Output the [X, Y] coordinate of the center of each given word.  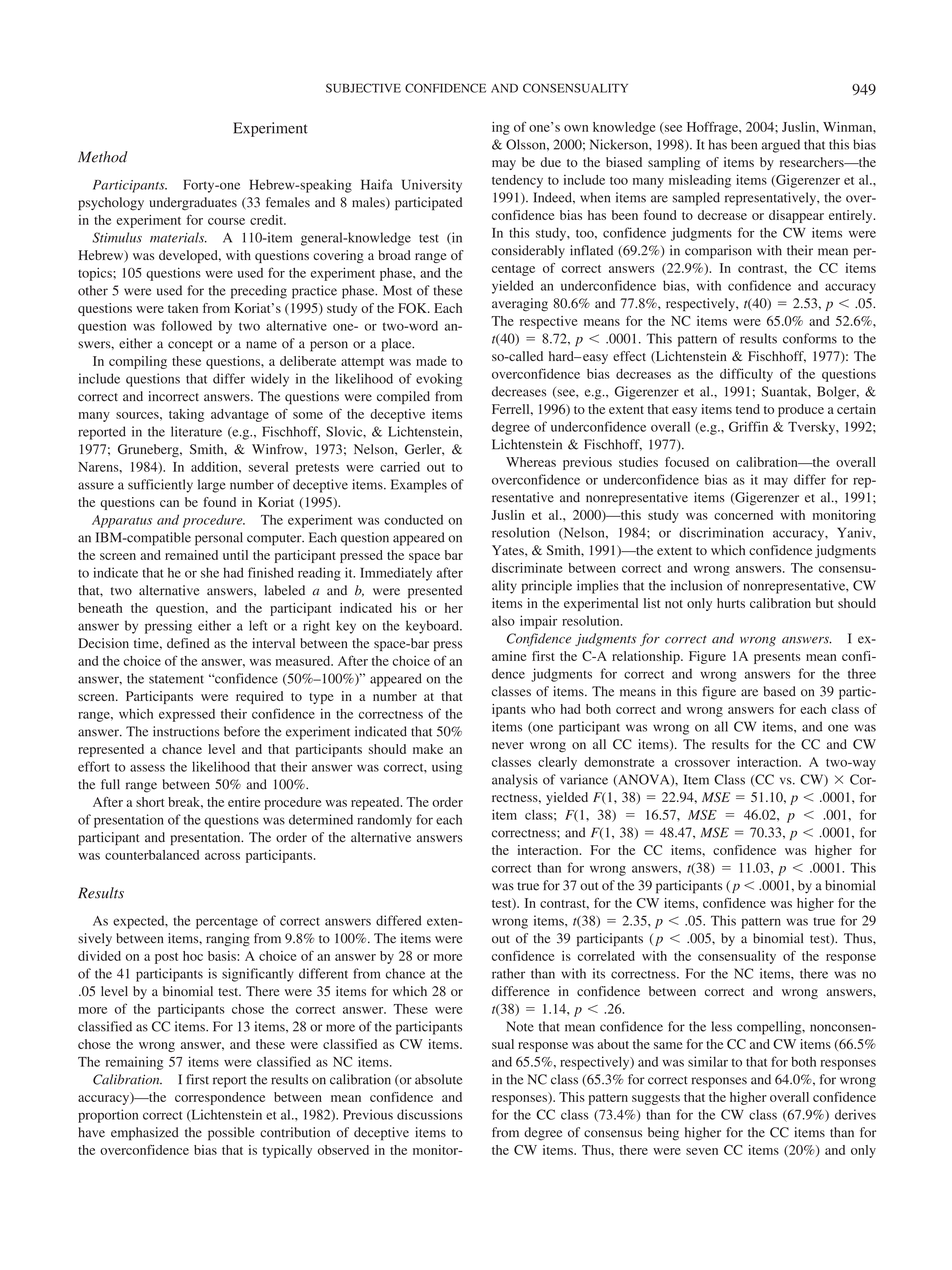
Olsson [527, 144]
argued [781, 146]
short [150, 802]
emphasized [145, 1134]
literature [196, 431]
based [780, 691]
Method [103, 157]
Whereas [531, 462]
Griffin [748, 426]
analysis [515, 781]
